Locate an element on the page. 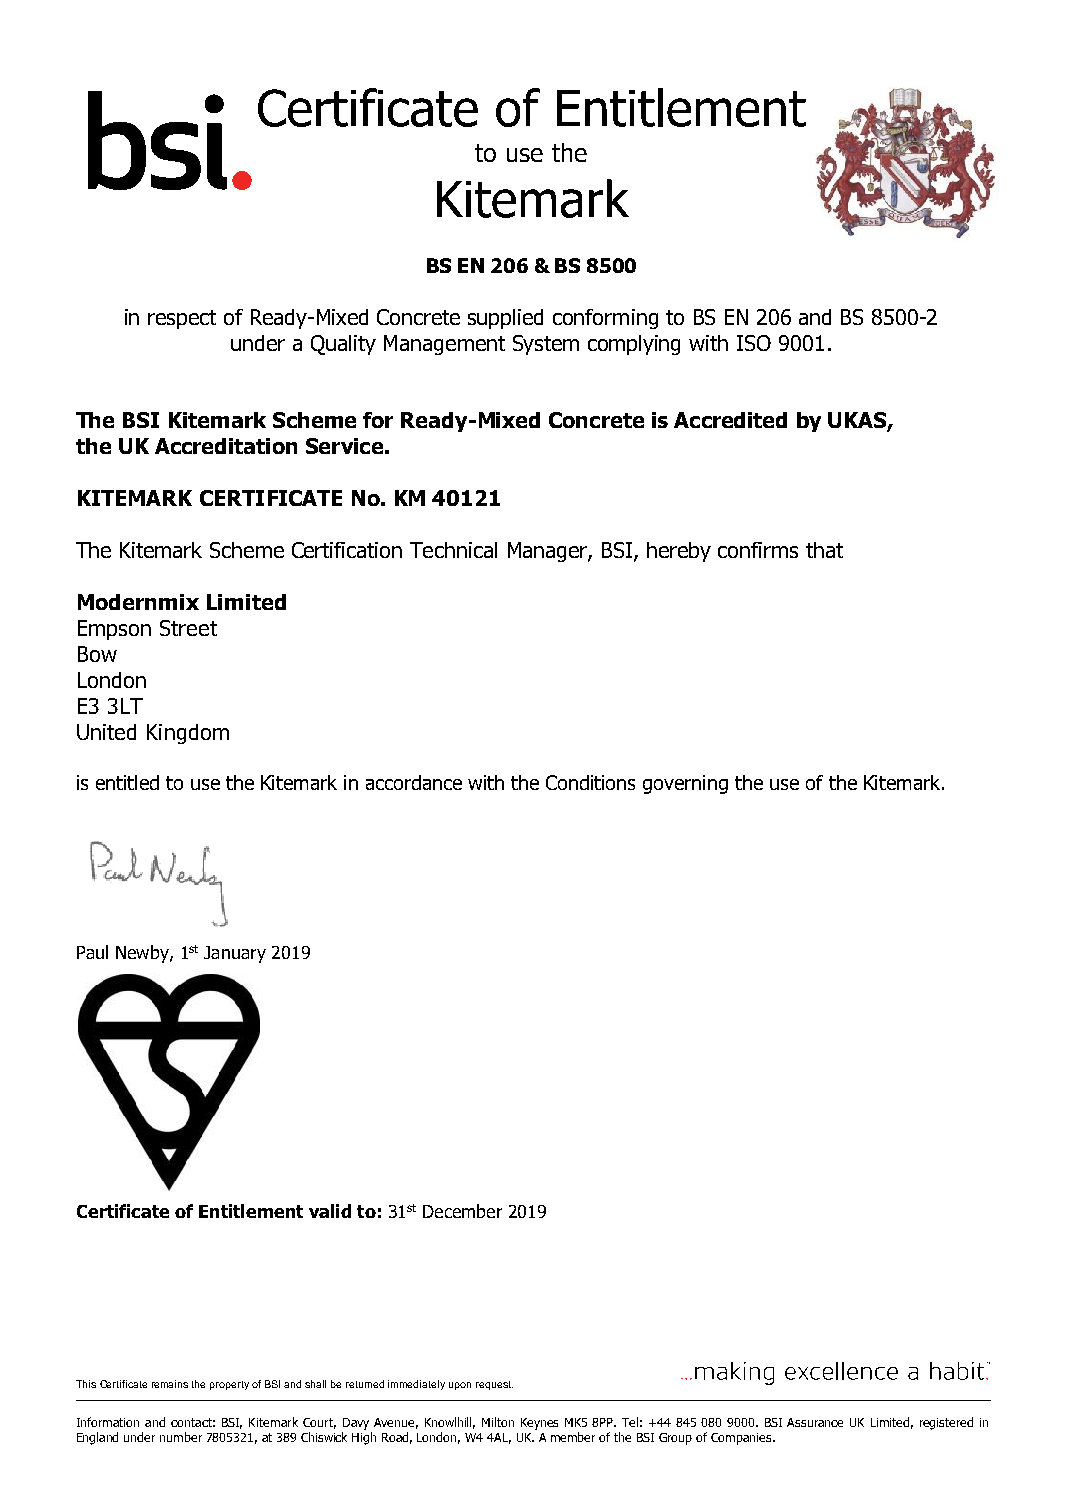 The width and height of the image is (1066, 1508). respect is located at coordinates (182, 319).
